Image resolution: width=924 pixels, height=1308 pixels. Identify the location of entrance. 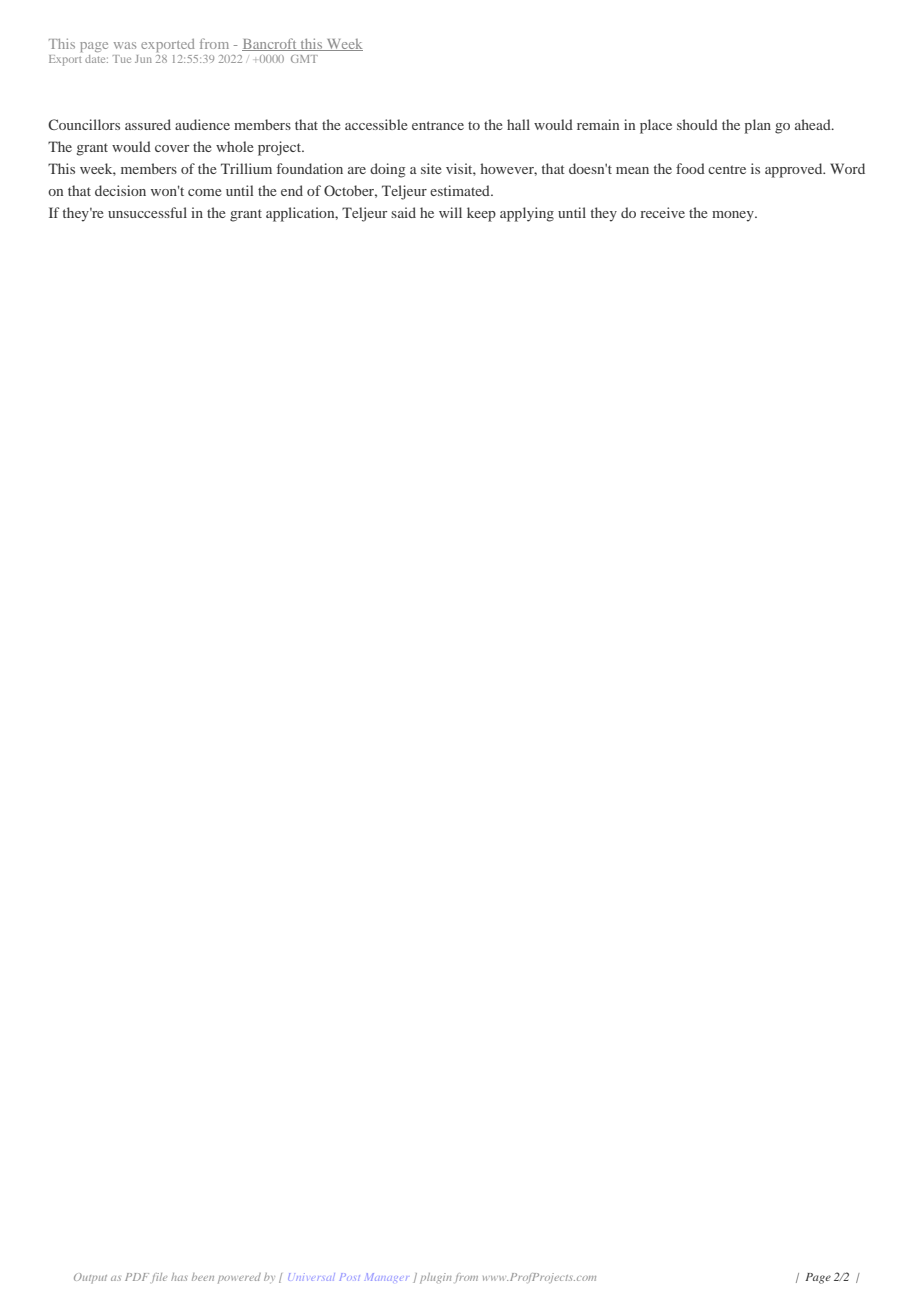
(438, 125).
